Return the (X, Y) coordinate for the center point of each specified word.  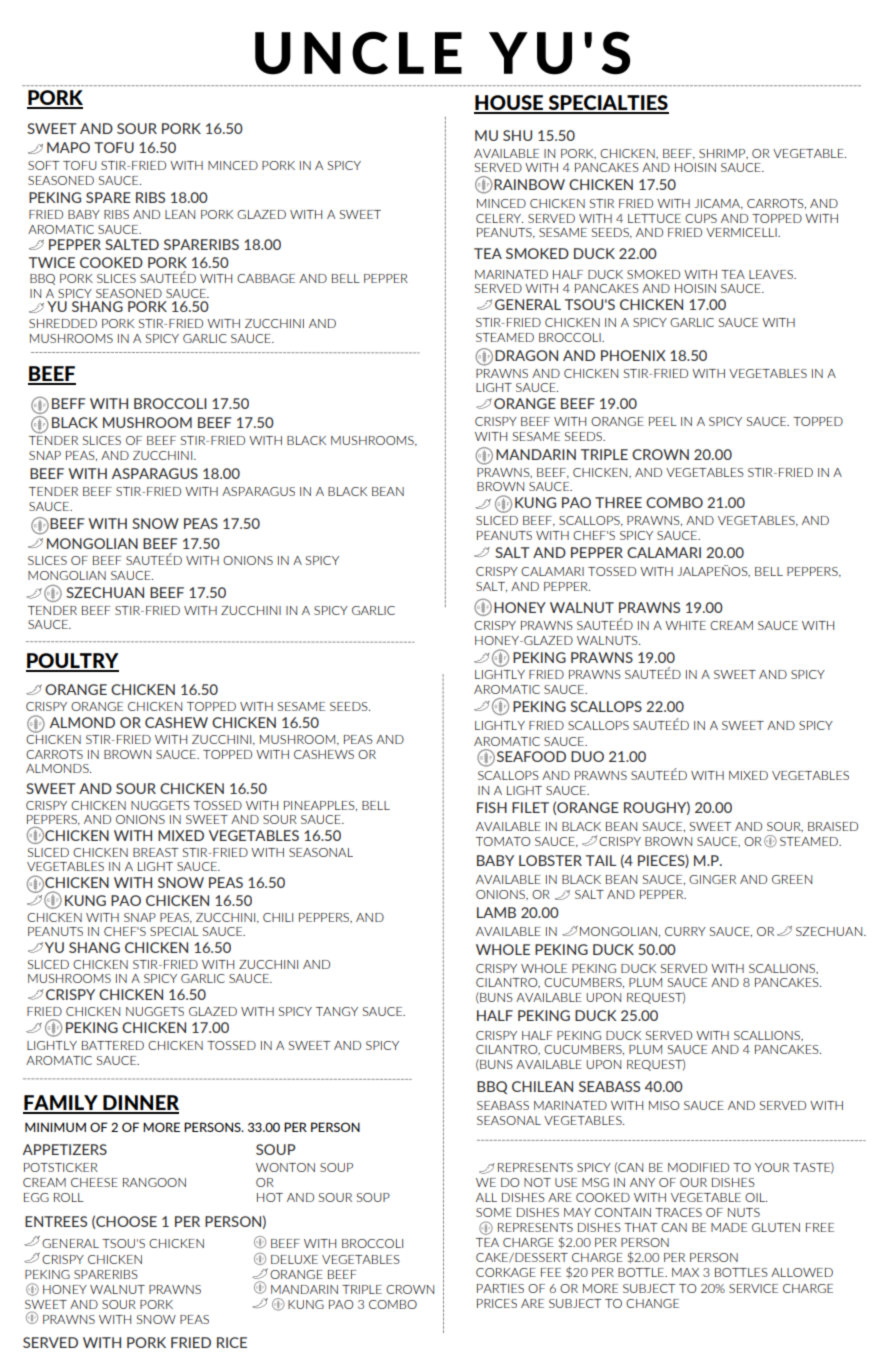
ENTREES (56, 1221)
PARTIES (500, 1288)
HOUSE (509, 104)
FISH (492, 807)
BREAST (155, 852)
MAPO (68, 147)
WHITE (685, 625)
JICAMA (718, 204)
